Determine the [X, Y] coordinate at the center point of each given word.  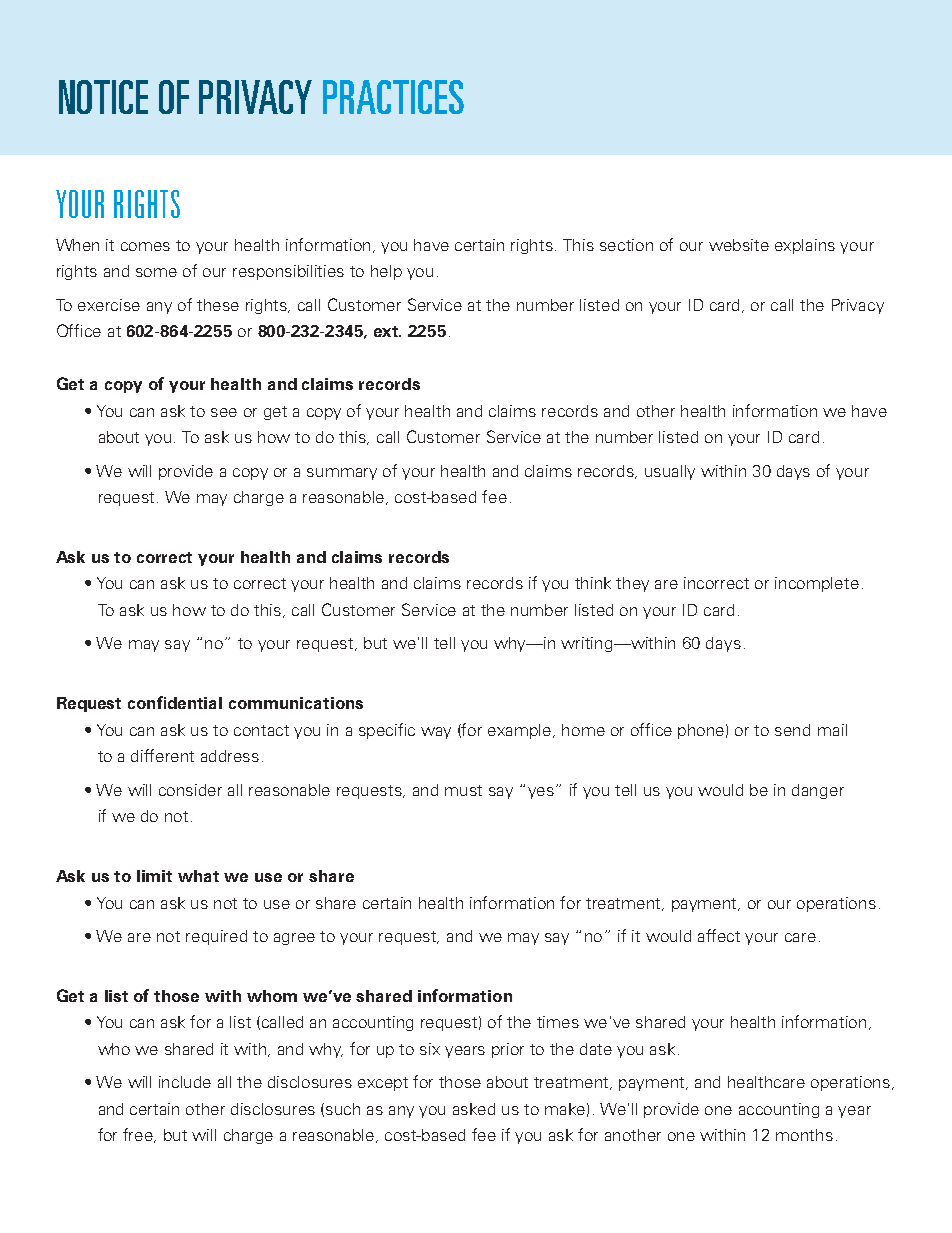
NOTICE [103, 97]
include [185, 1082]
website [739, 245]
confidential [175, 702]
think [593, 583]
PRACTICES [393, 97]
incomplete [817, 584]
